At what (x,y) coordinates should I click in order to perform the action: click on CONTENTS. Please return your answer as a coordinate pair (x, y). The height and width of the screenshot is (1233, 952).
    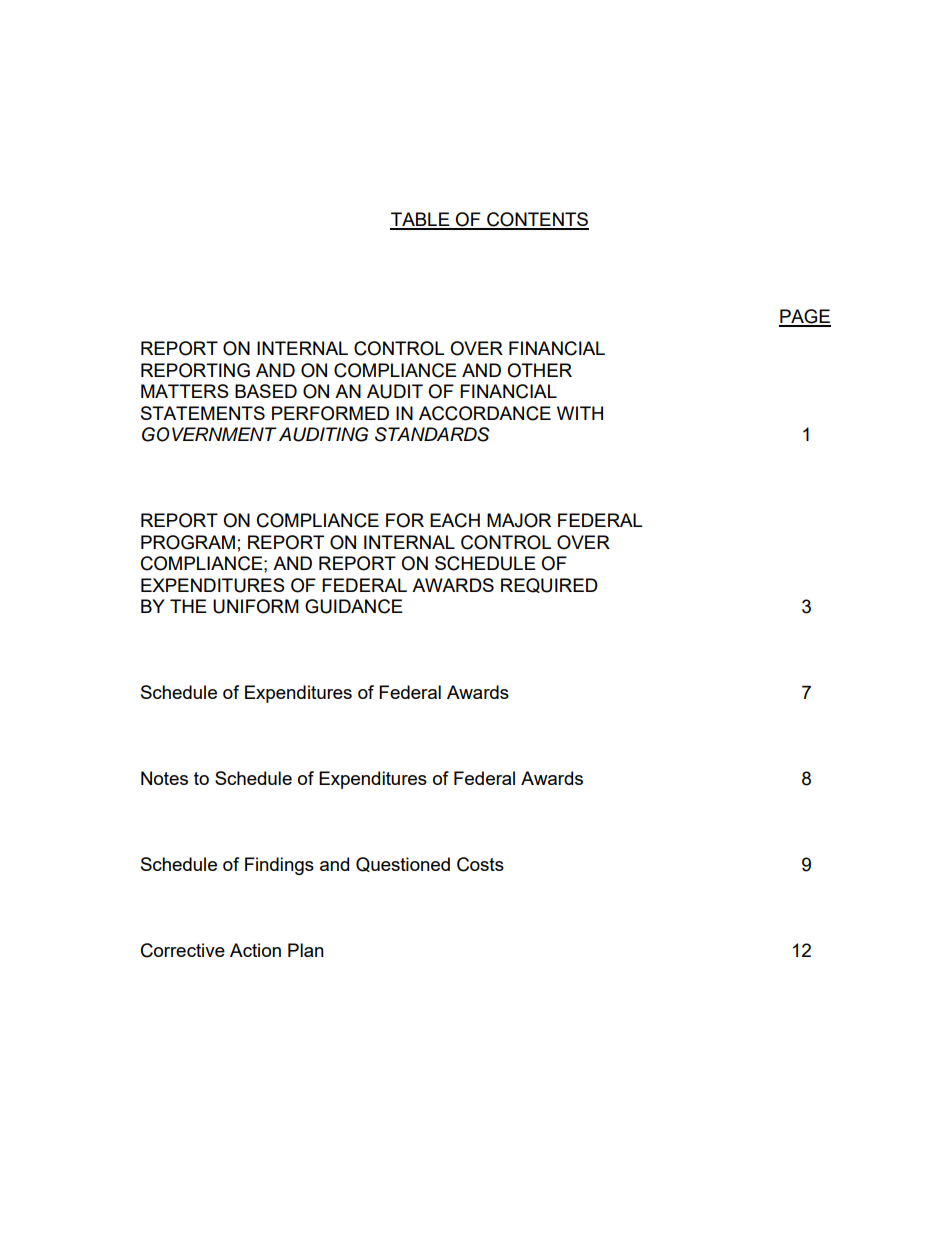
    Looking at the image, I should click on (537, 220).
